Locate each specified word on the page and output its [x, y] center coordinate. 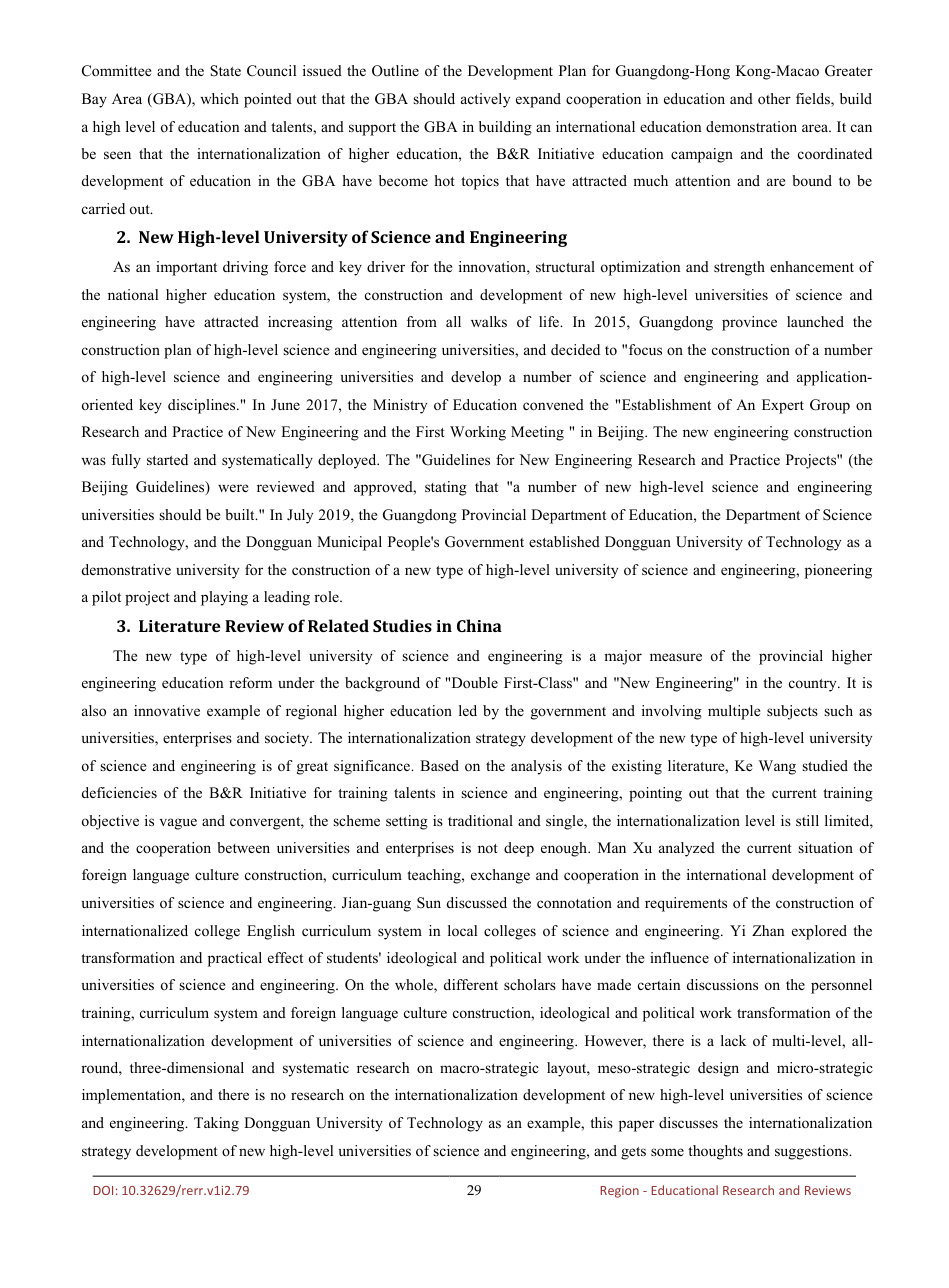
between [243, 847]
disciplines [203, 406]
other [774, 98]
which [219, 98]
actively [485, 100]
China [479, 625]
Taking [216, 1124]
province [749, 323]
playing [224, 598]
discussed [477, 902]
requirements [686, 904]
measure [676, 657]
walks [489, 321]
